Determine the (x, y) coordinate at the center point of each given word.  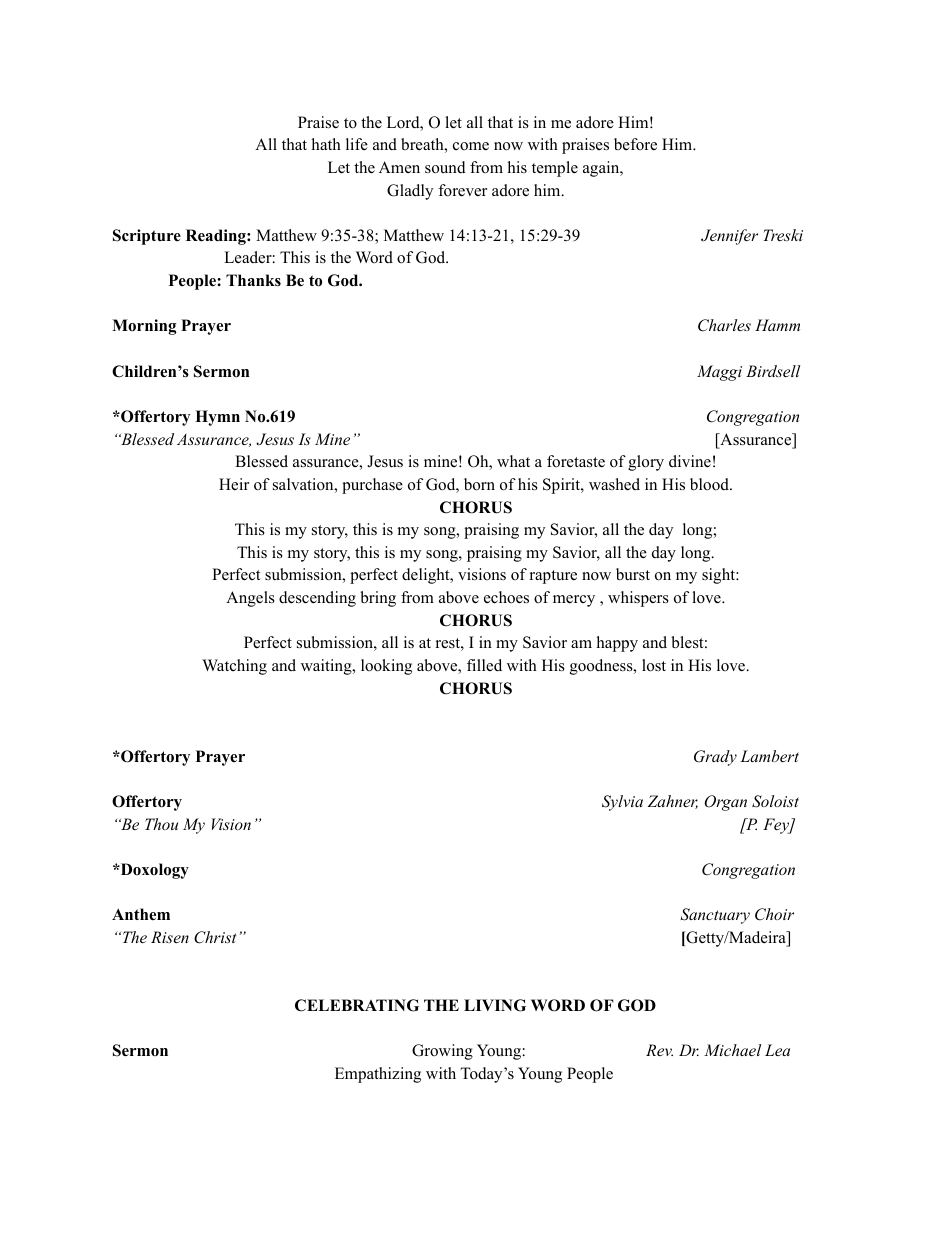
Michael (732, 1050)
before (635, 144)
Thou (161, 824)
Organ (725, 803)
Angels (250, 599)
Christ (215, 937)
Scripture (147, 237)
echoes (506, 597)
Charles (724, 325)
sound (445, 167)
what (513, 461)
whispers (638, 599)
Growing (442, 1052)
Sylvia (622, 803)
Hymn (217, 418)
